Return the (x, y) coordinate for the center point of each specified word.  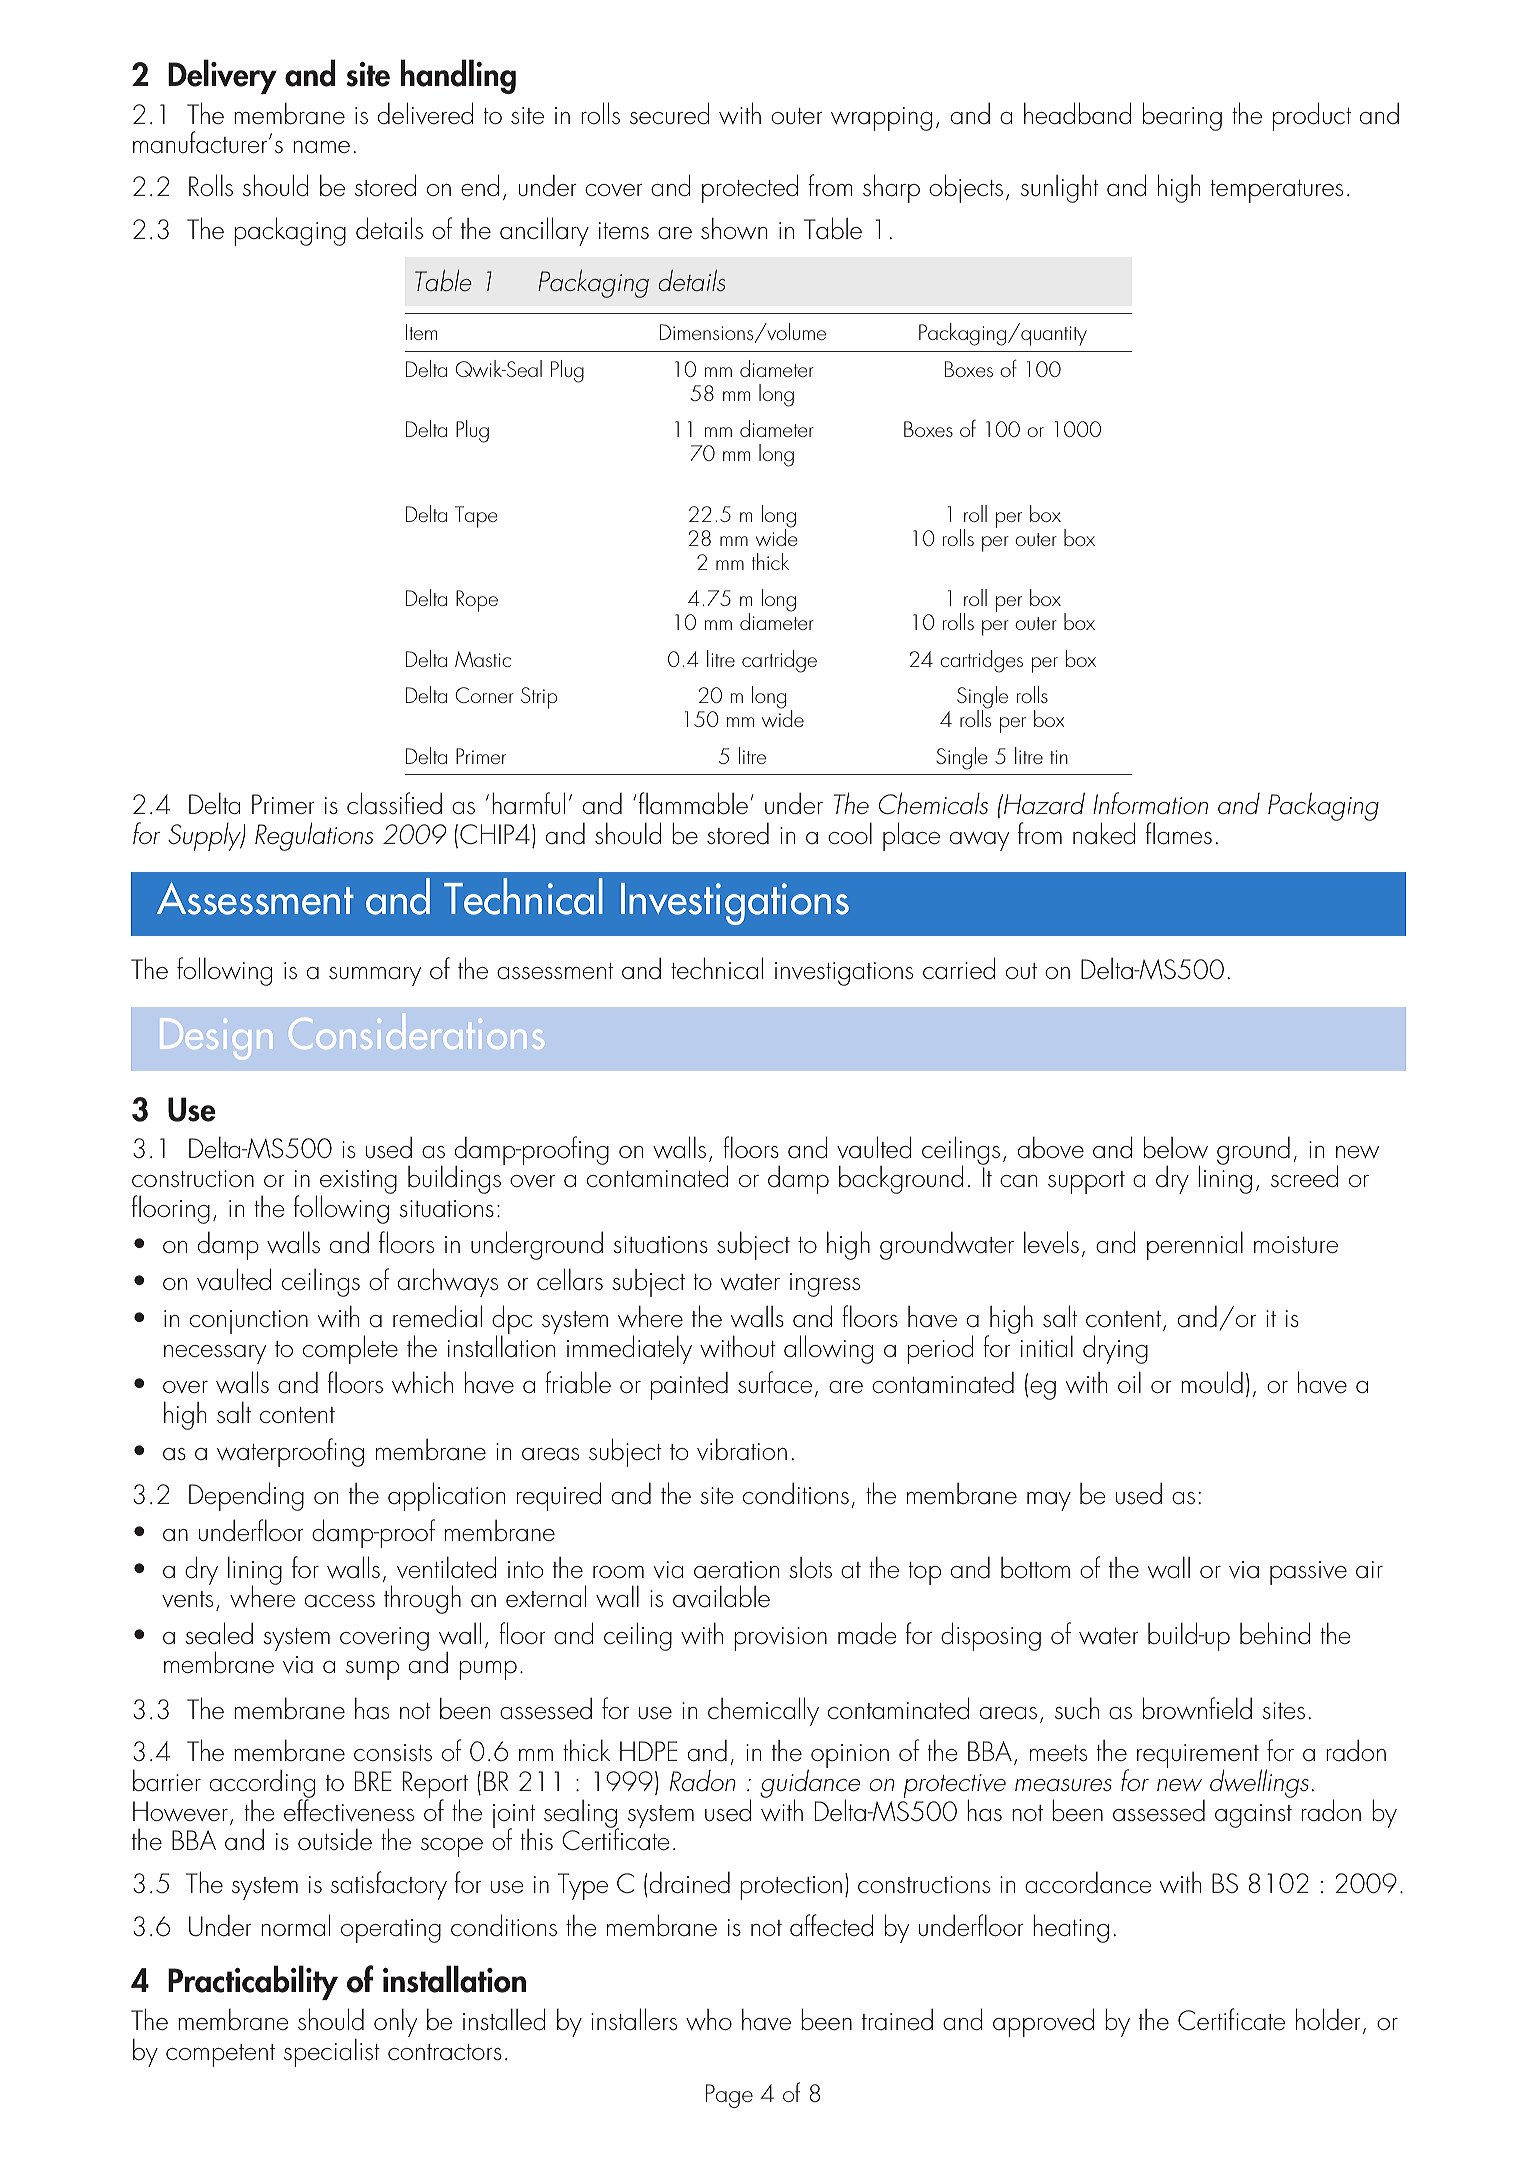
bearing (1182, 116)
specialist (332, 2052)
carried (959, 968)
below (1176, 1147)
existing (358, 1183)
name (321, 147)
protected (750, 188)
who (709, 2019)
